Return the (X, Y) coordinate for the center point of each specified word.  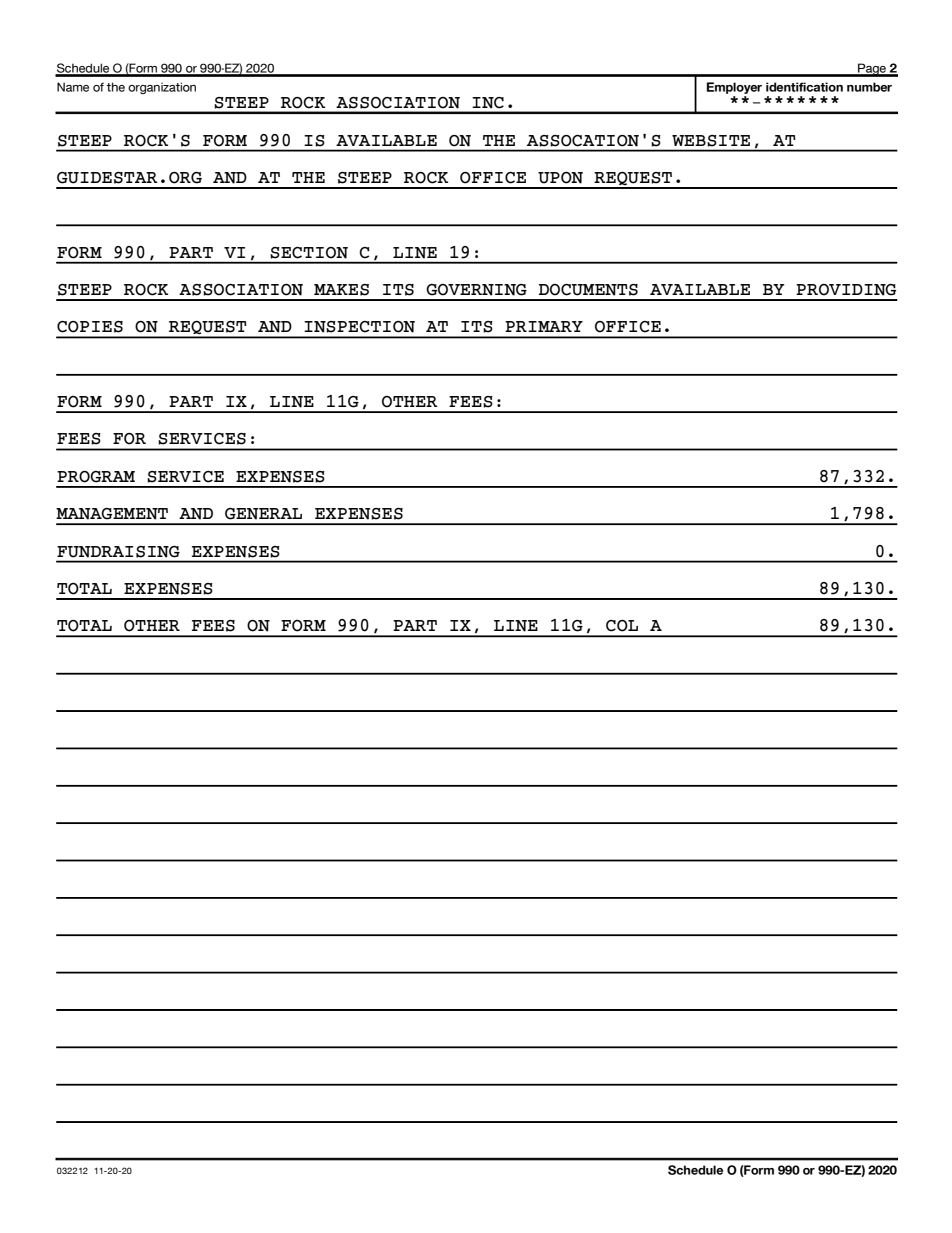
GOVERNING (476, 290)
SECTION (309, 253)
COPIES (90, 327)
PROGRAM (96, 477)
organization (162, 88)
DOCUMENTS (588, 290)
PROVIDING (846, 290)
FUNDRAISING (118, 552)
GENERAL (263, 514)
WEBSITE (711, 141)
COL (622, 626)
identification (804, 87)
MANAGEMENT (112, 514)
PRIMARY (544, 326)
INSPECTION (359, 327)
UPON (560, 178)
